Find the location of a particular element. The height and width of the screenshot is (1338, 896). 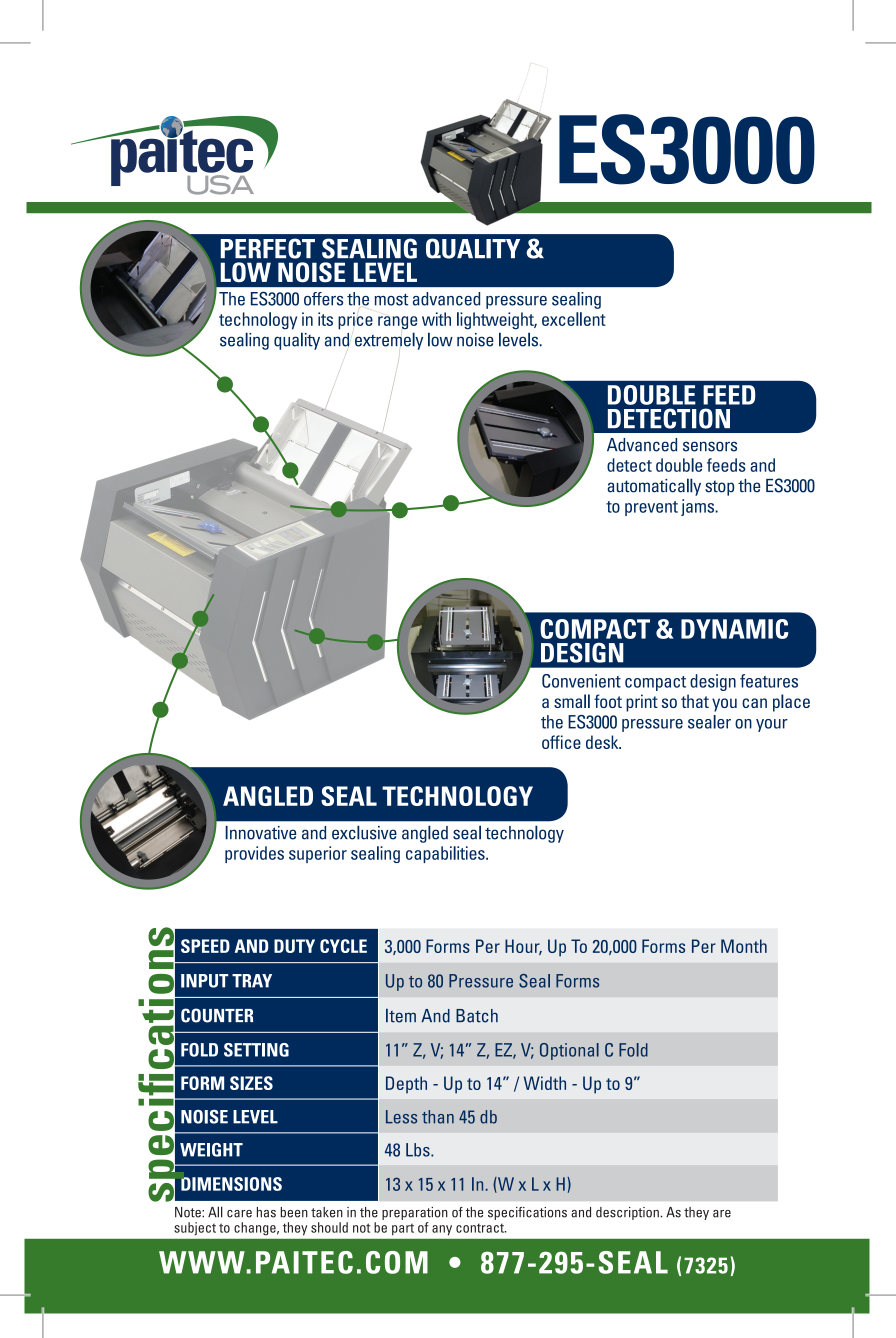

excellent is located at coordinates (574, 319).
